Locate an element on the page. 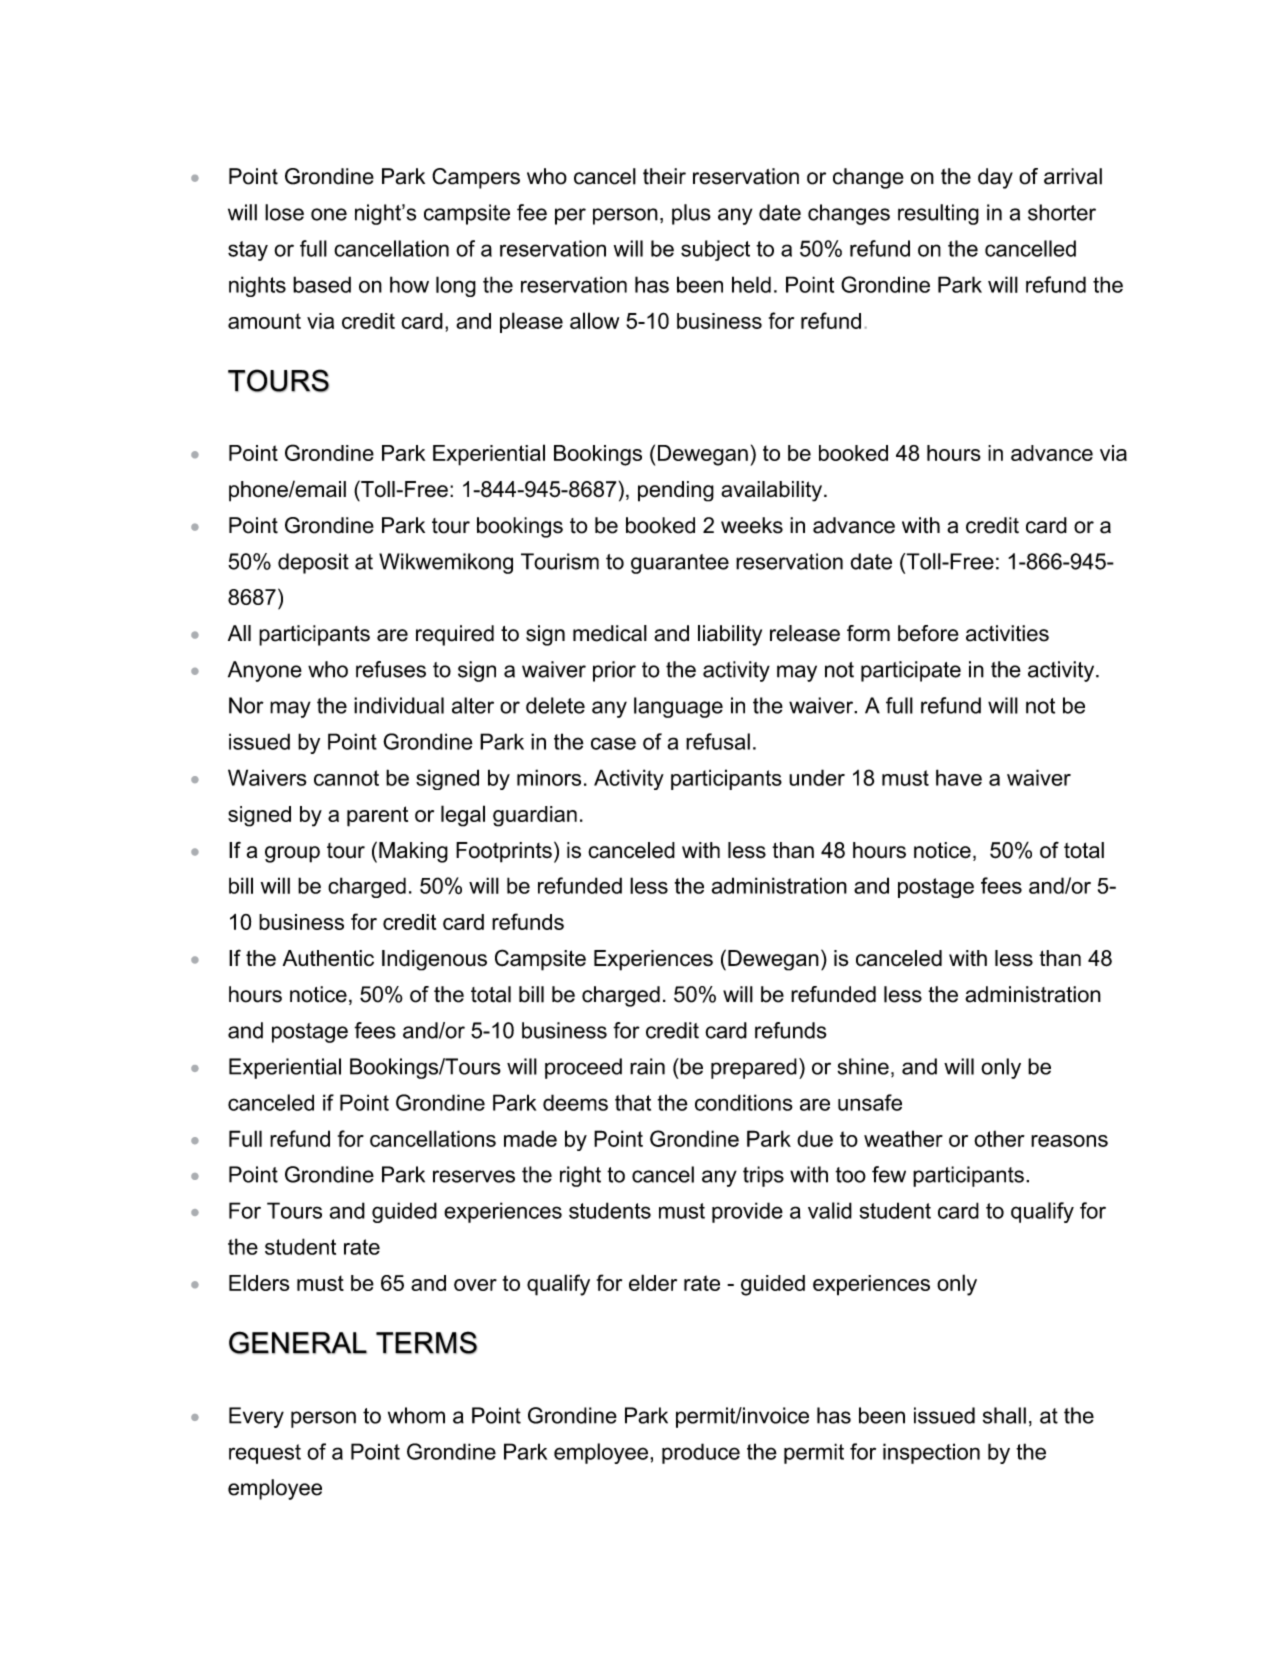  deposit is located at coordinates (313, 563).
